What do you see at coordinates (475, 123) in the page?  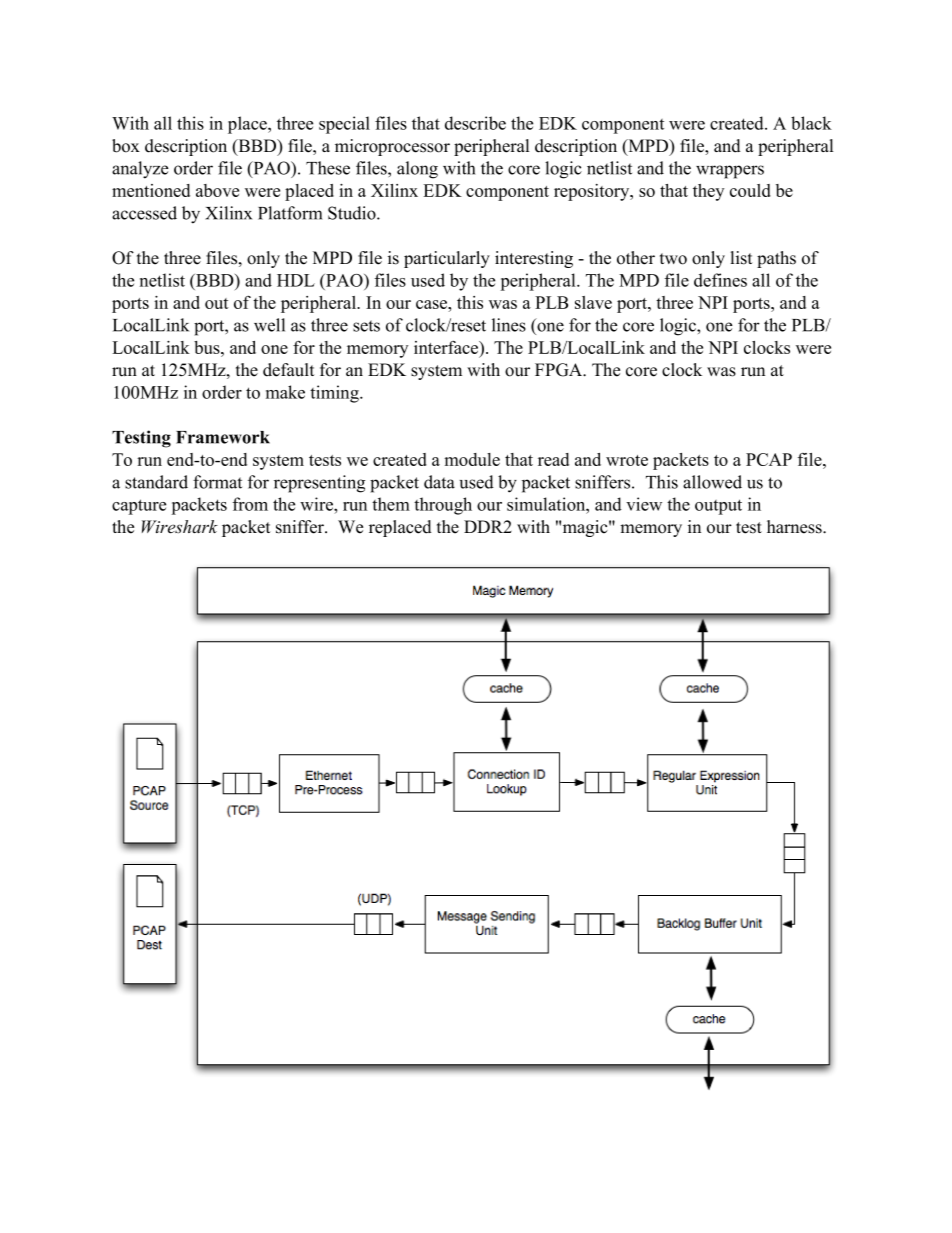 I see `describe` at bounding box center [475, 123].
